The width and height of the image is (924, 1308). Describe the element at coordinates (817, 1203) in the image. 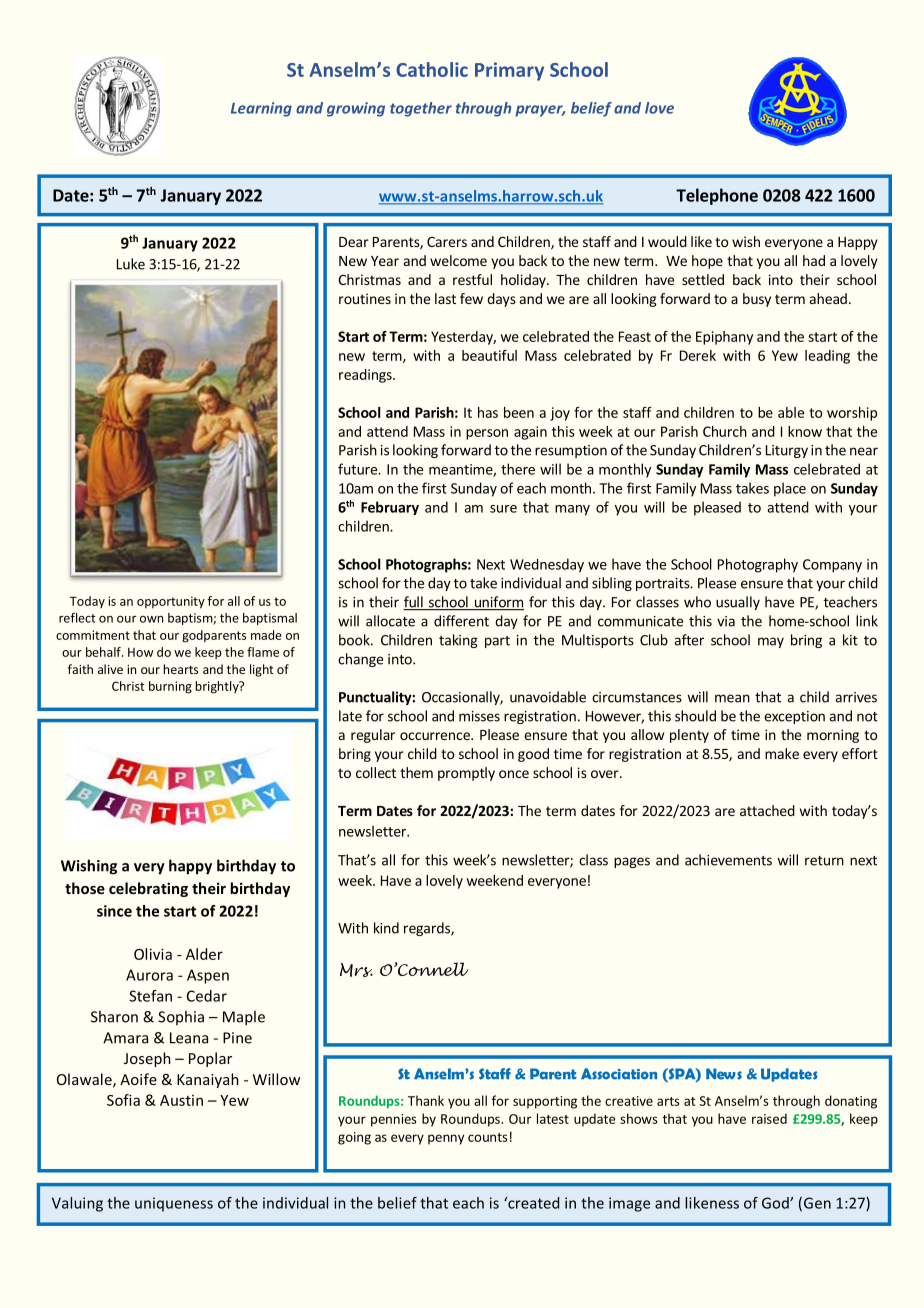

I see `Gen` at that location.
